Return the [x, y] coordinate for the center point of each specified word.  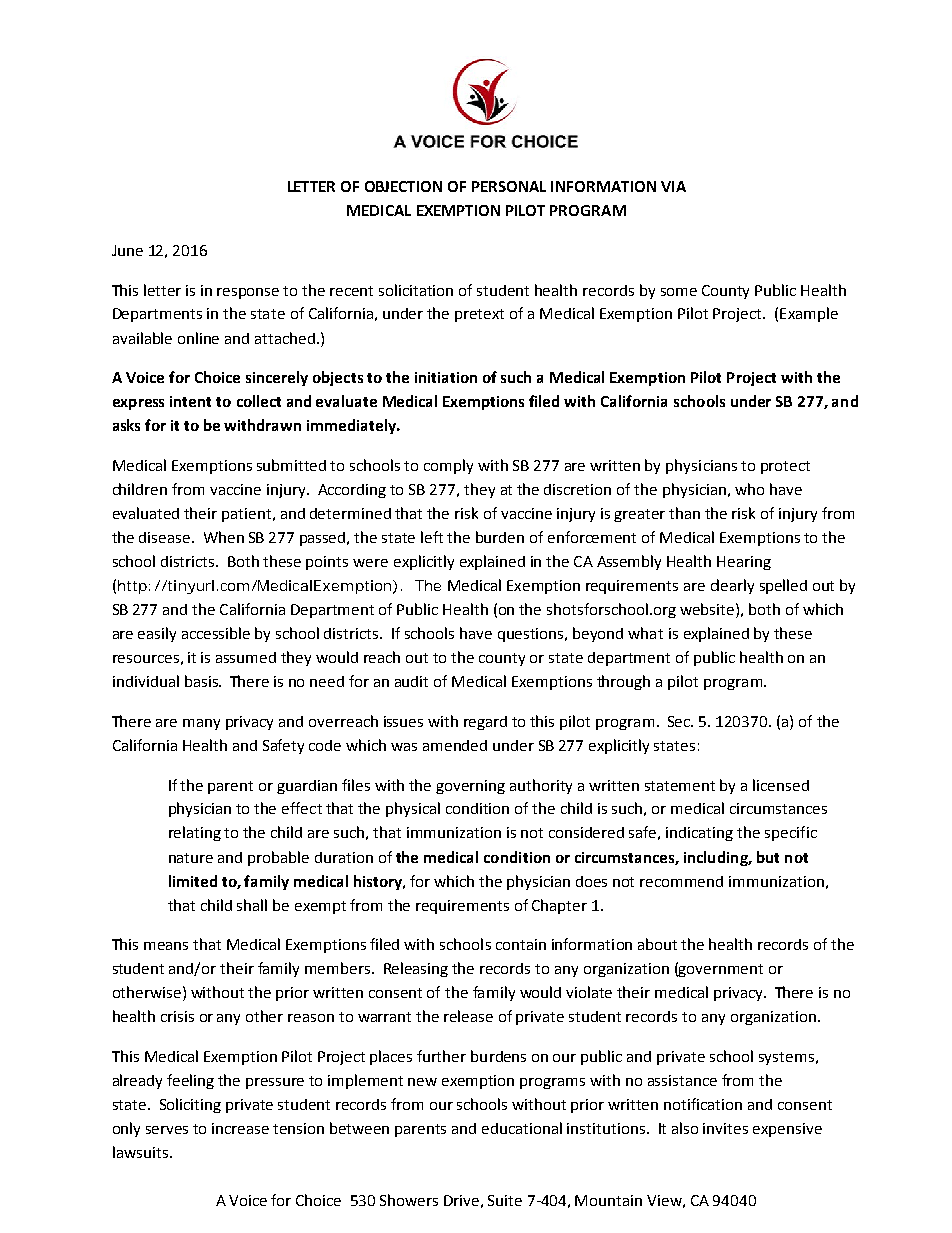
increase [240, 1128]
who [749, 489]
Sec [680, 721]
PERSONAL [509, 186]
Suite [505, 1200]
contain [521, 944]
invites [725, 1128]
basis [202, 681]
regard [485, 723]
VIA [673, 186]
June [127, 250]
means [166, 946]
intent [190, 401]
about [657, 944]
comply [448, 466]
